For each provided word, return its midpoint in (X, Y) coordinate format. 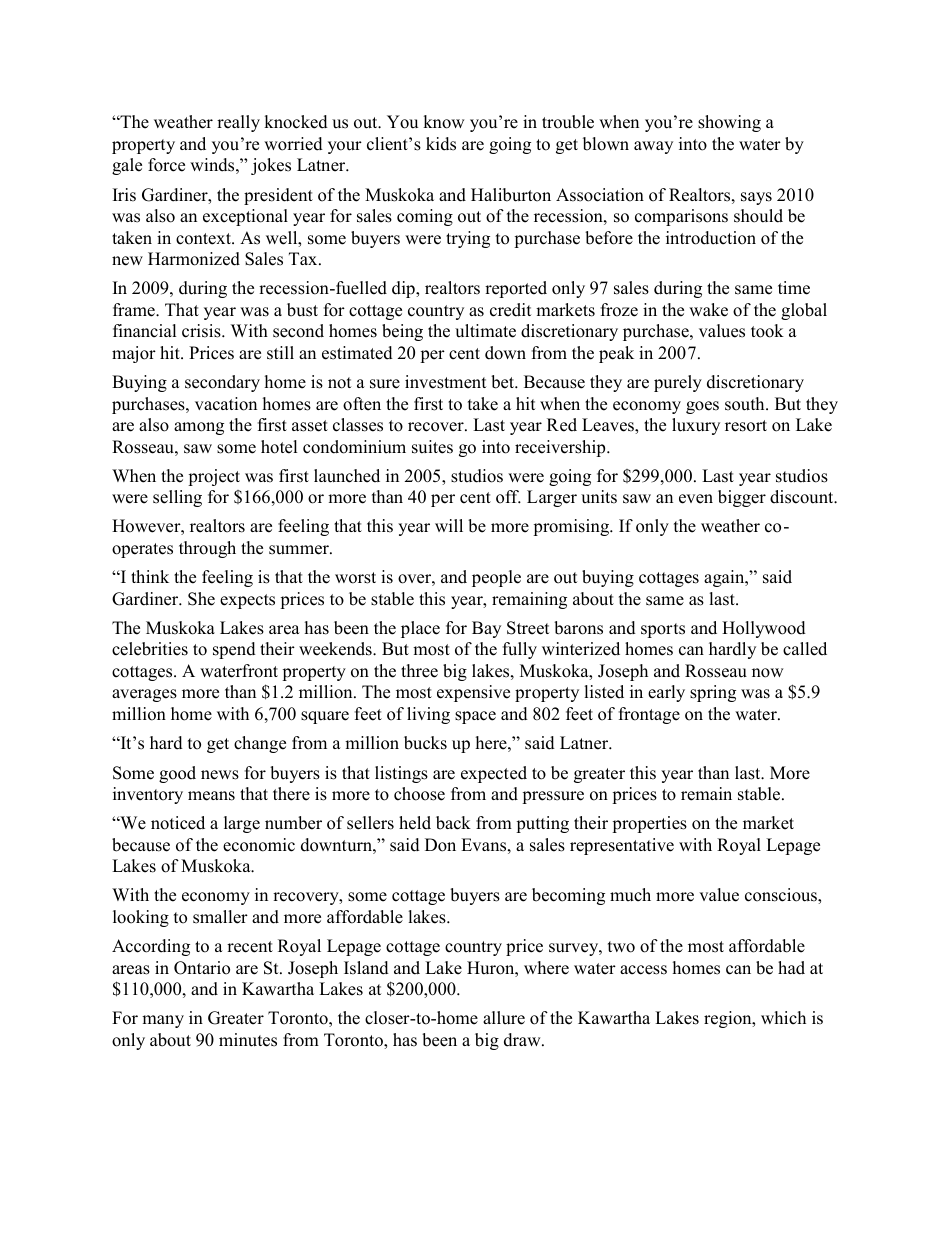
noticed (178, 823)
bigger (742, 498)
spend (234, 650)
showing (729, 123)
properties (649, 824)
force (166, 165)
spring (713, 693)
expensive (473, 693)
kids (441, 144)
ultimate (485, 331)
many (163, 1021)
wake (708, 310)
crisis (202, 331)
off (508, 497)
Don (440, 845)
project (214, 477)
